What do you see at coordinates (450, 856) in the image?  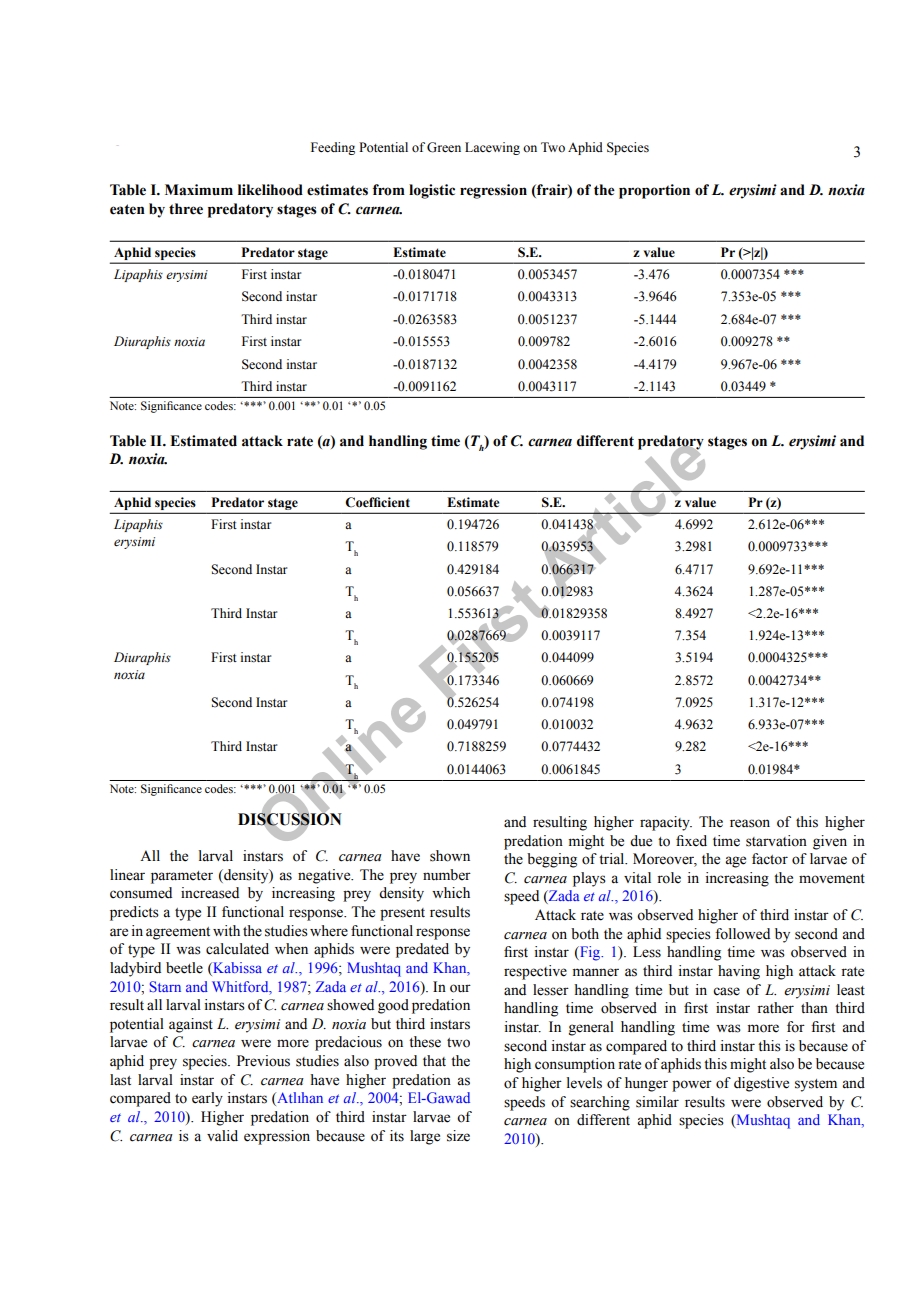 I see `shown` at bounding box center [450, 856].
